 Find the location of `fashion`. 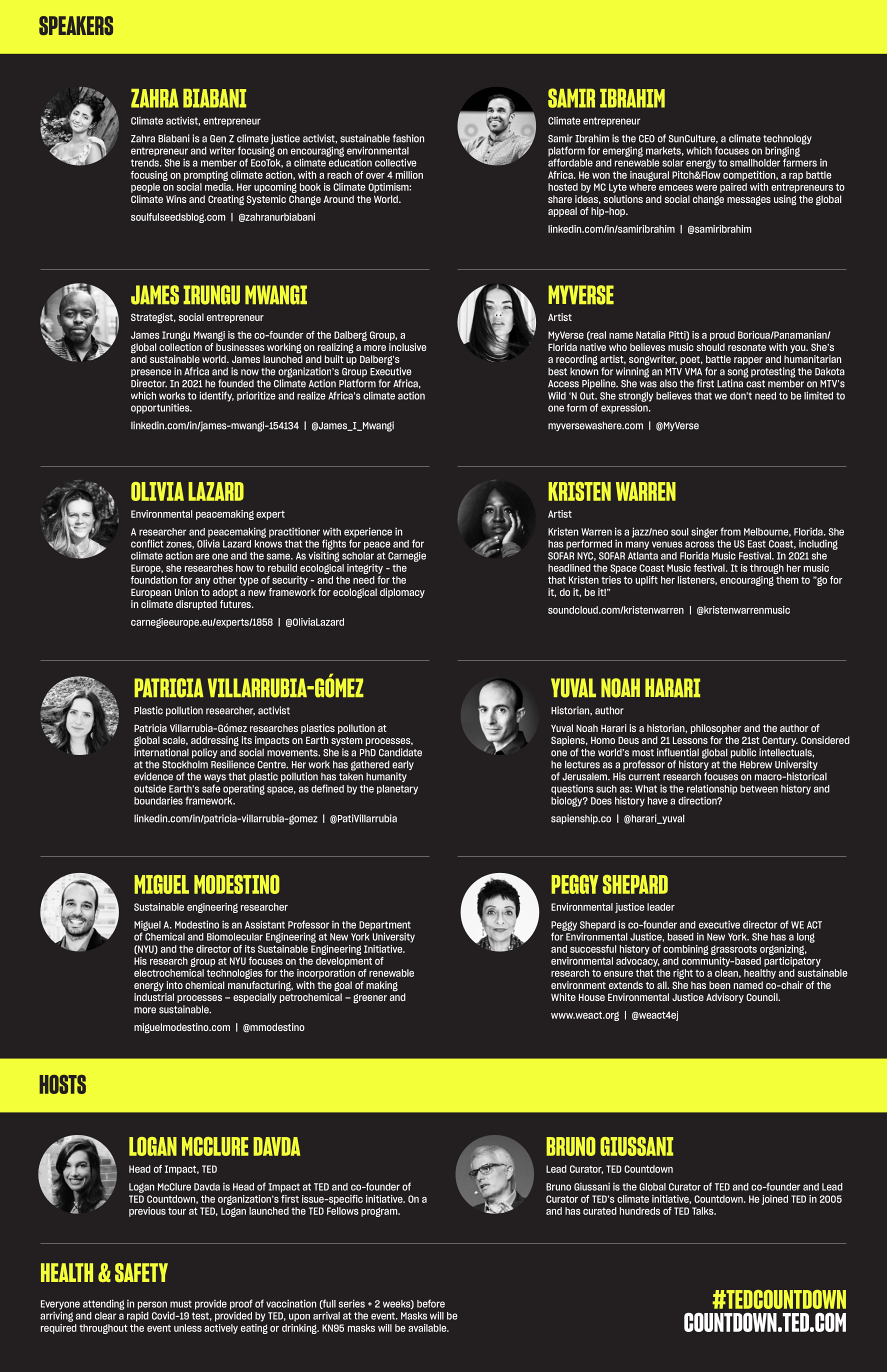

fashion is located at coordinates (408, 138).
